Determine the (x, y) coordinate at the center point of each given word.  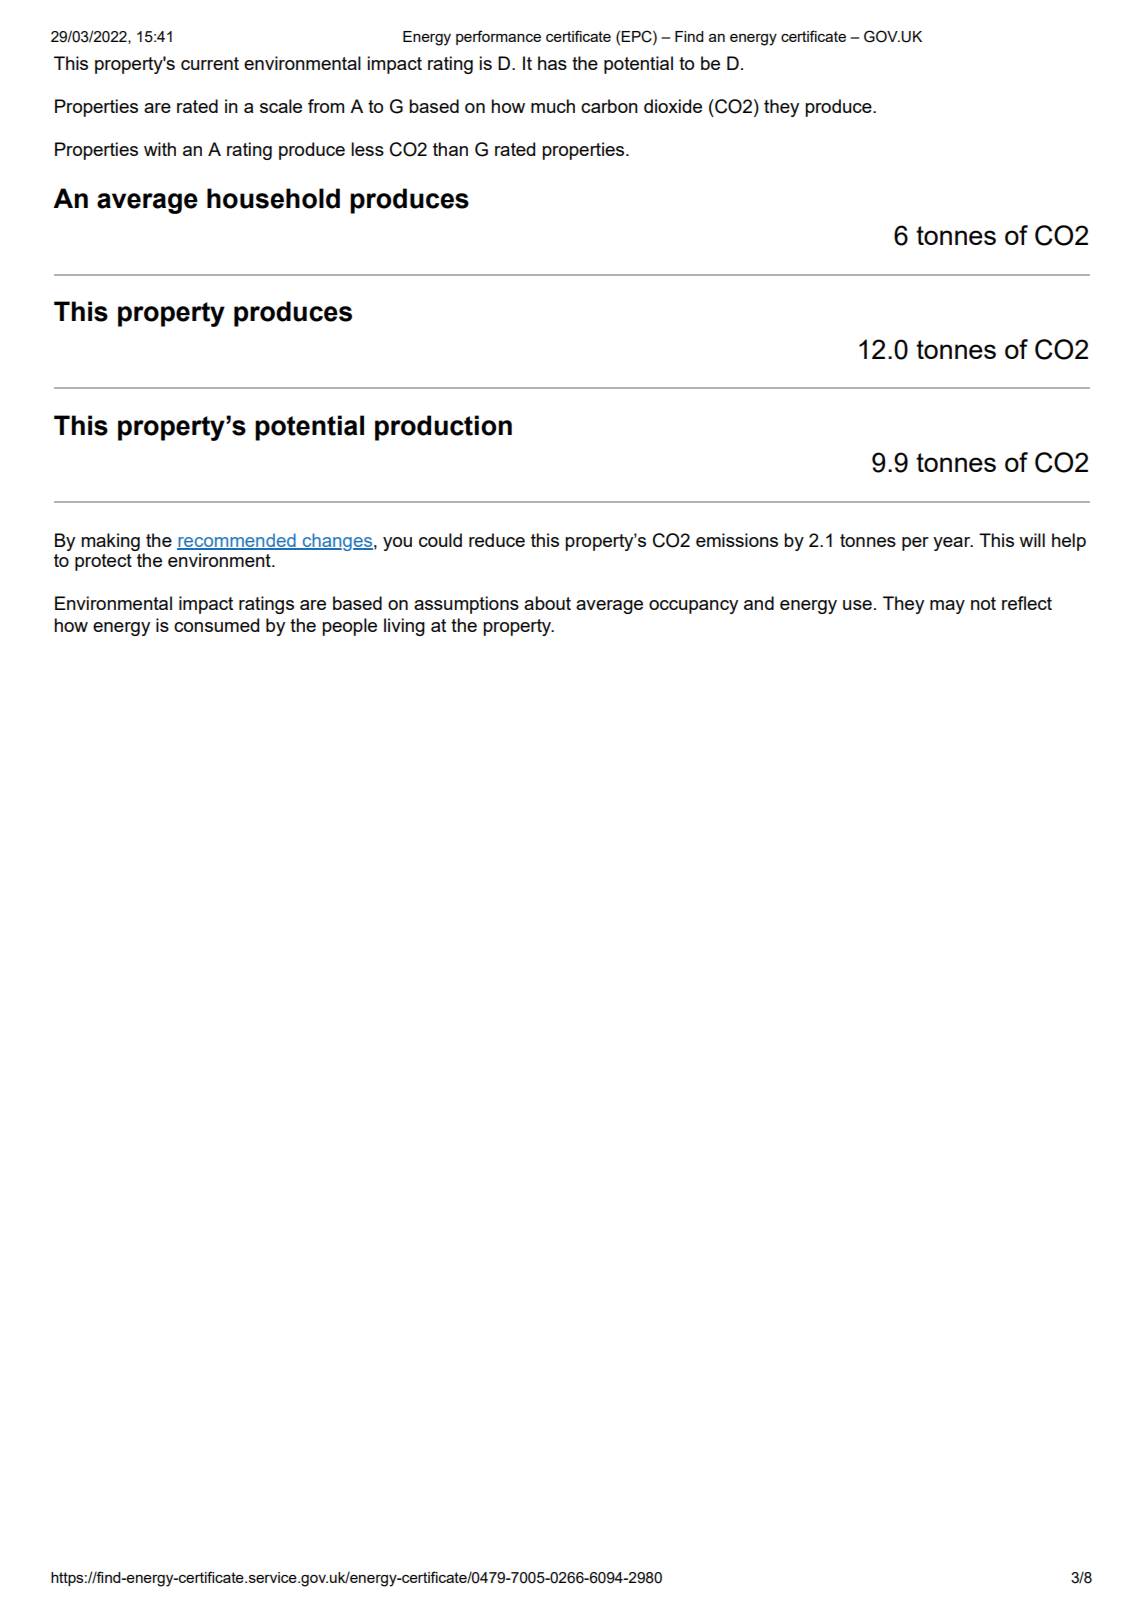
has (552, 63)
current (210, 63)
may (947, 607)
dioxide (673, 106)
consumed (216, 625)
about (547, 603)
